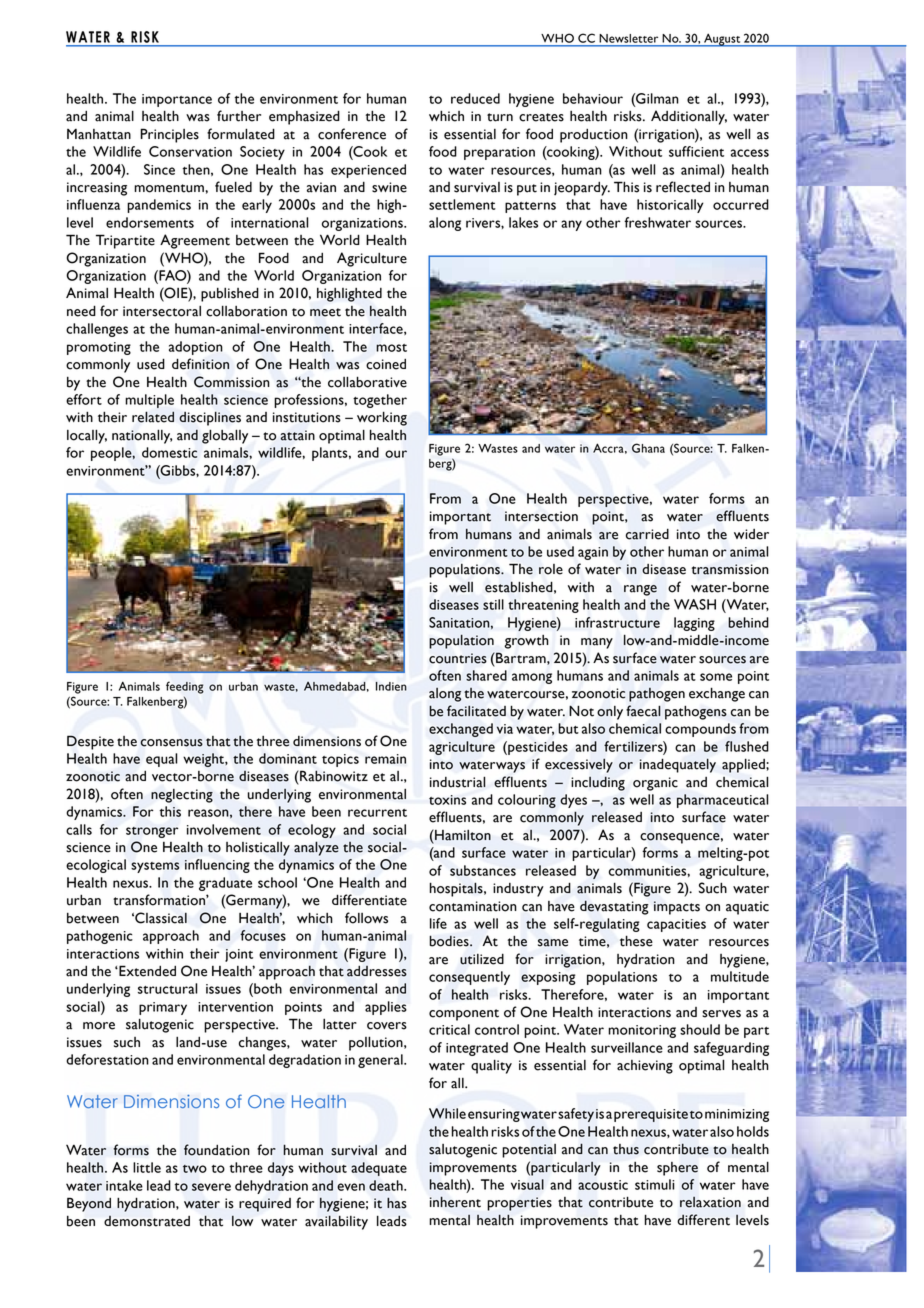  I want to click on Ghana, so click(648, 448).
